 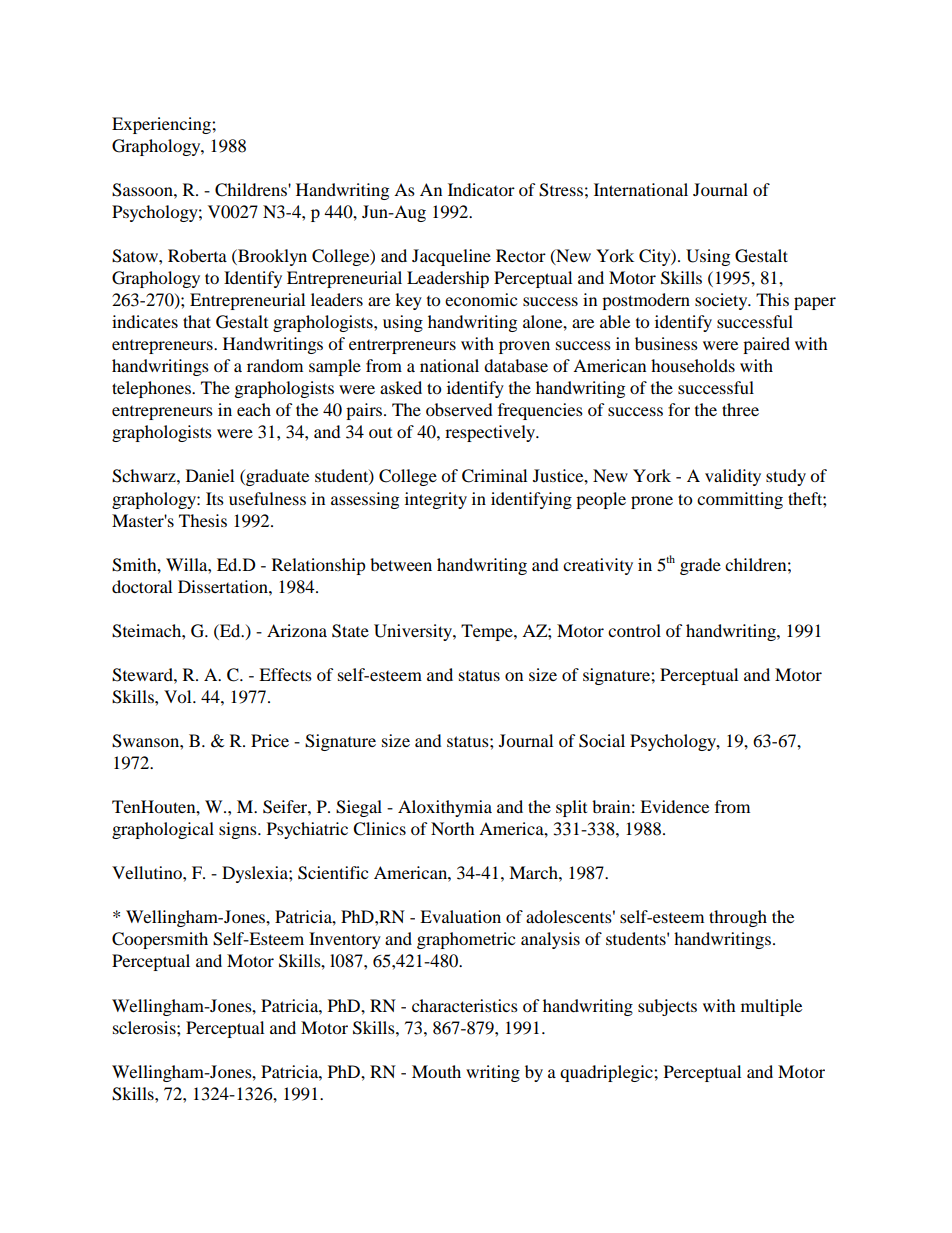 What do you see at coordinates (700, 566) in the screenshot?
I see `grade` at bounding box center [700, 566].
